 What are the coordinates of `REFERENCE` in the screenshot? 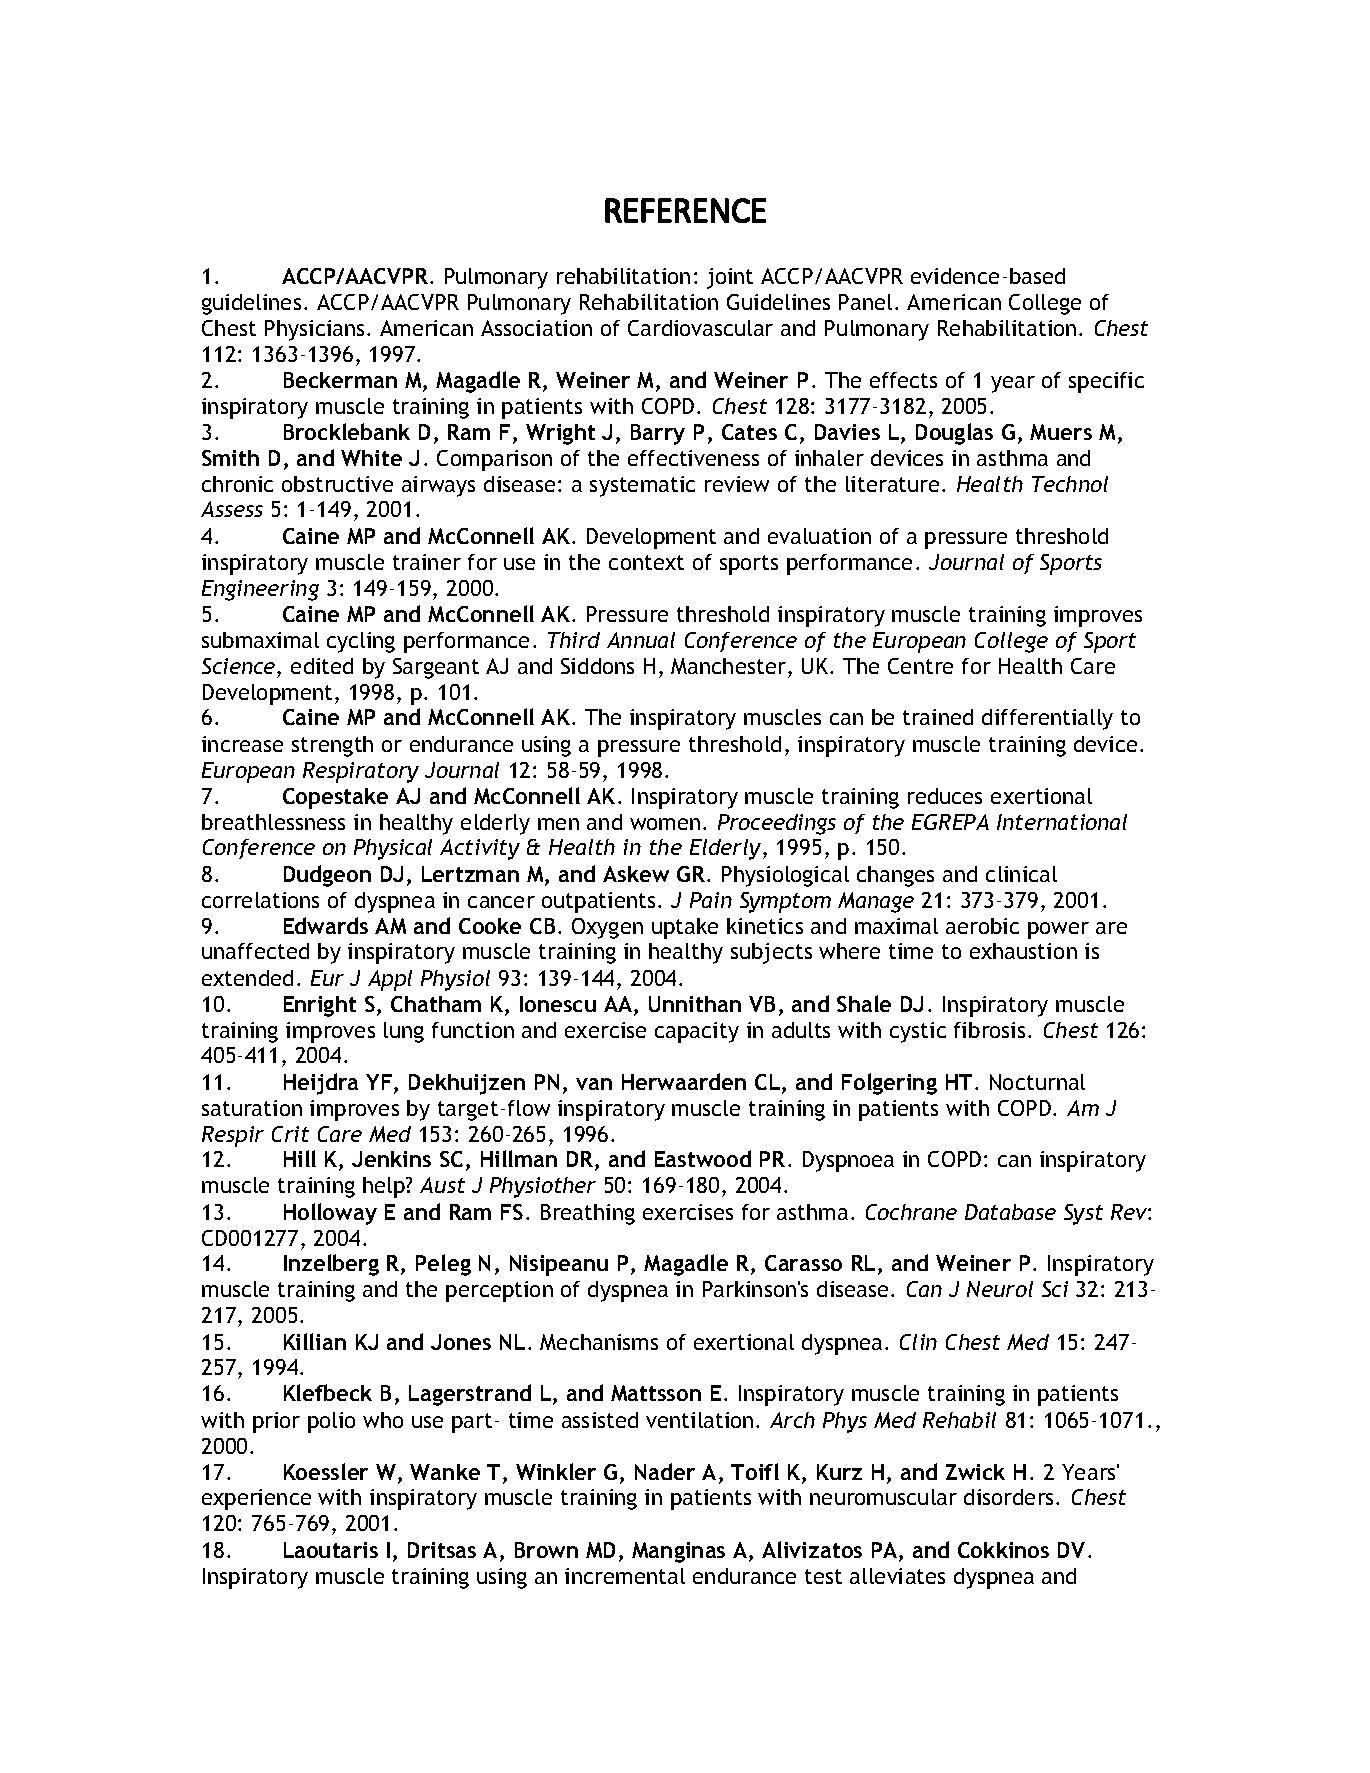 It's located at (685, 210).
